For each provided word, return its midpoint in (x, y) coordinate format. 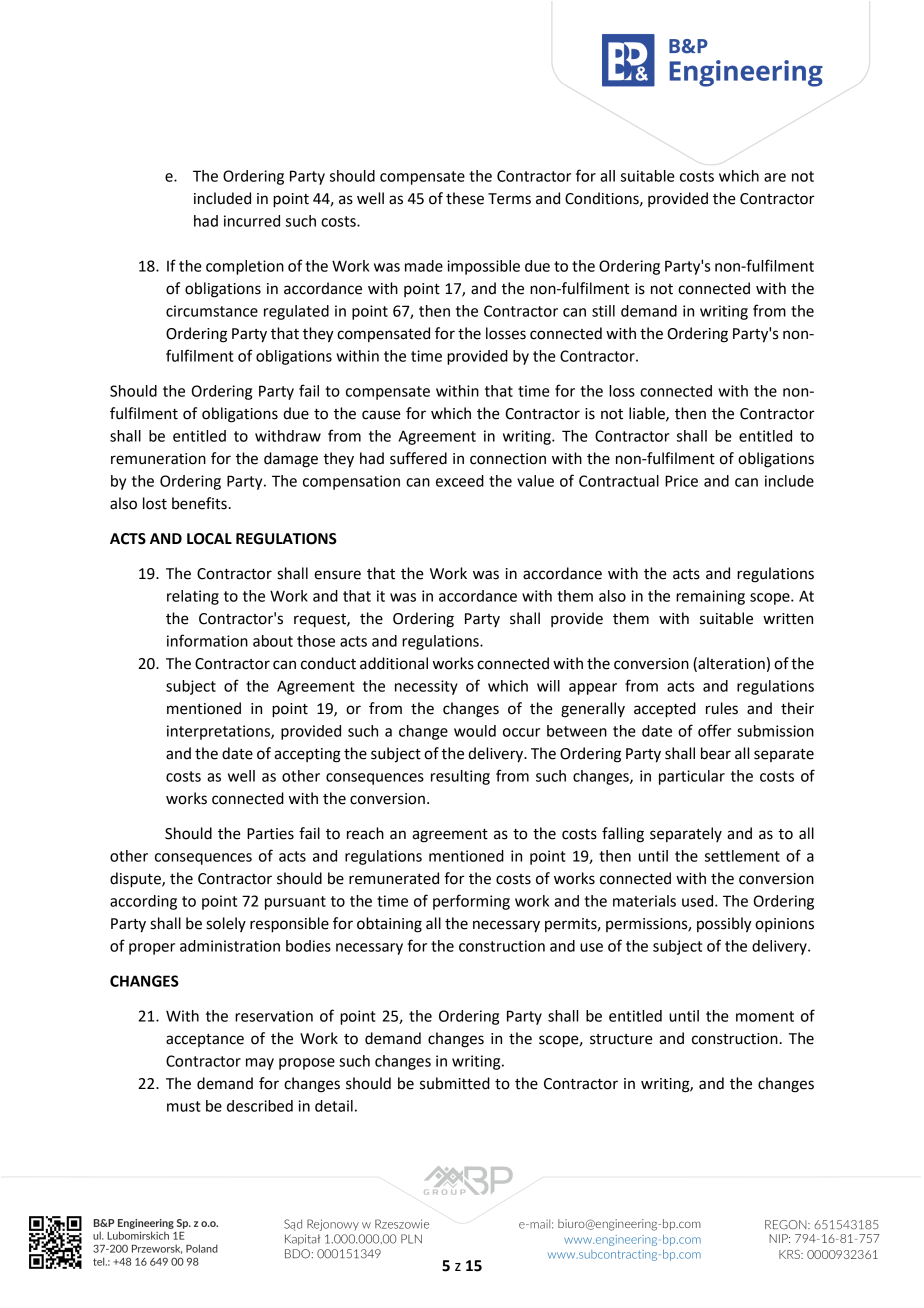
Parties (270, 834)
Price (681, 481)
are (775, 177)
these (465, 198)
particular (692, 777)
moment (765, 1016)
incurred (252, 221)
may (260, 1064)
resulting (460, 777)
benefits (199, 503)
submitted (455, 1083)
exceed (460, 481)
